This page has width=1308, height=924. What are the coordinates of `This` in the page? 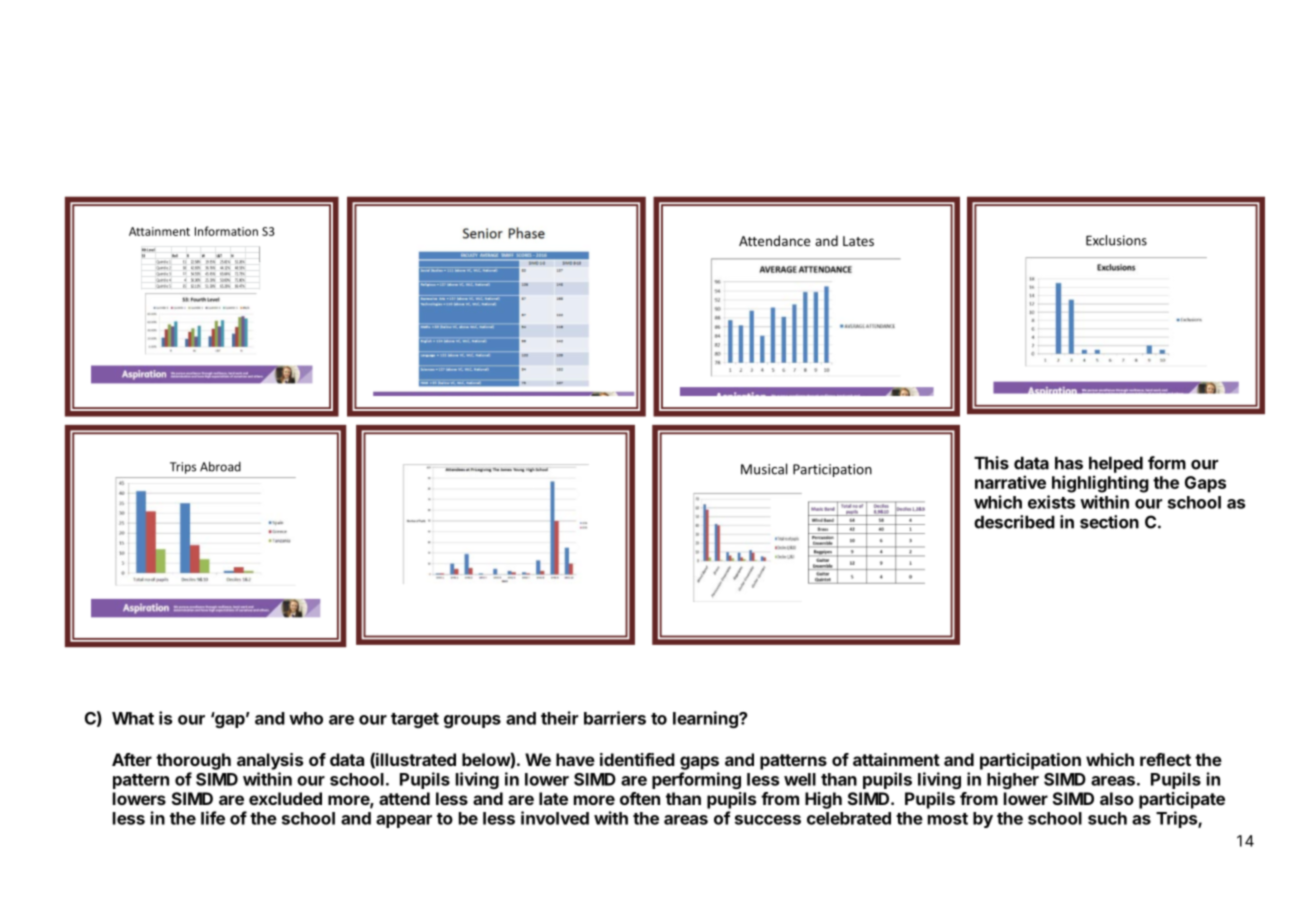 It's located at (991, 463).
